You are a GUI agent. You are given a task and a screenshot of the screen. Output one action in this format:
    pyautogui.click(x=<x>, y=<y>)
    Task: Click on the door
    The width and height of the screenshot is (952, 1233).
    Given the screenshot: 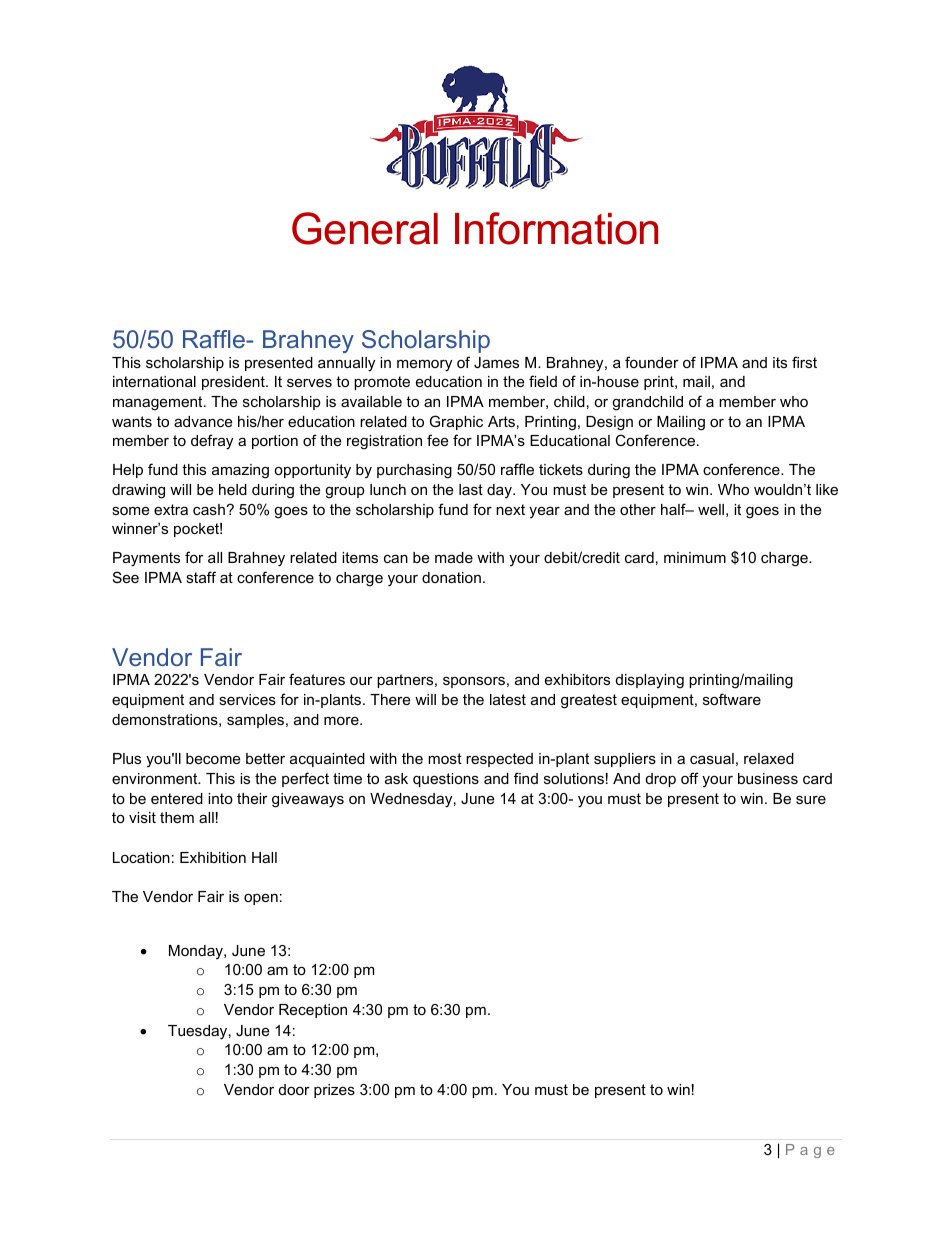 What is the action you would take?
    pyautogui.click(x=294, y=1089)
